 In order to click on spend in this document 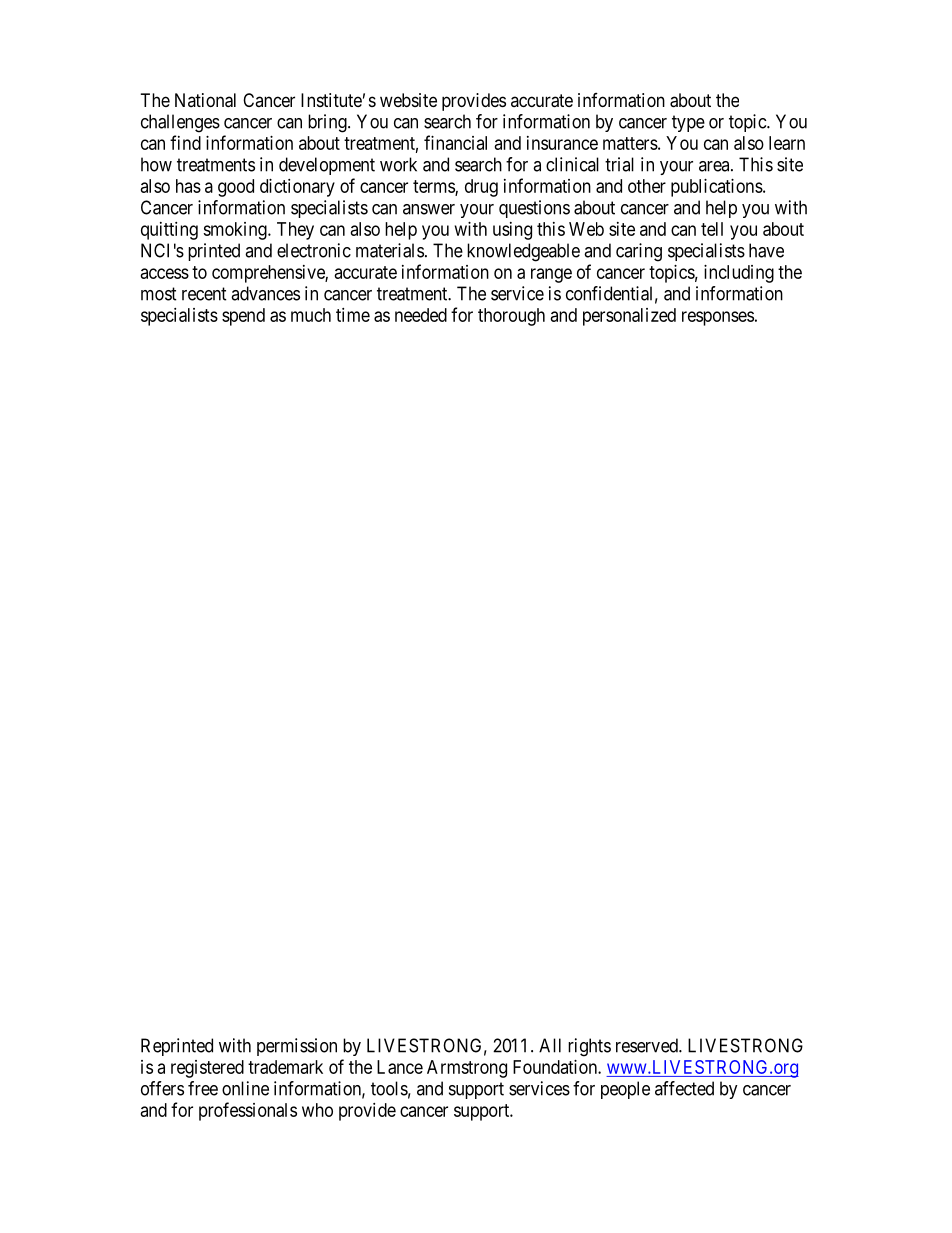, I will do `click(243, 317)`.
